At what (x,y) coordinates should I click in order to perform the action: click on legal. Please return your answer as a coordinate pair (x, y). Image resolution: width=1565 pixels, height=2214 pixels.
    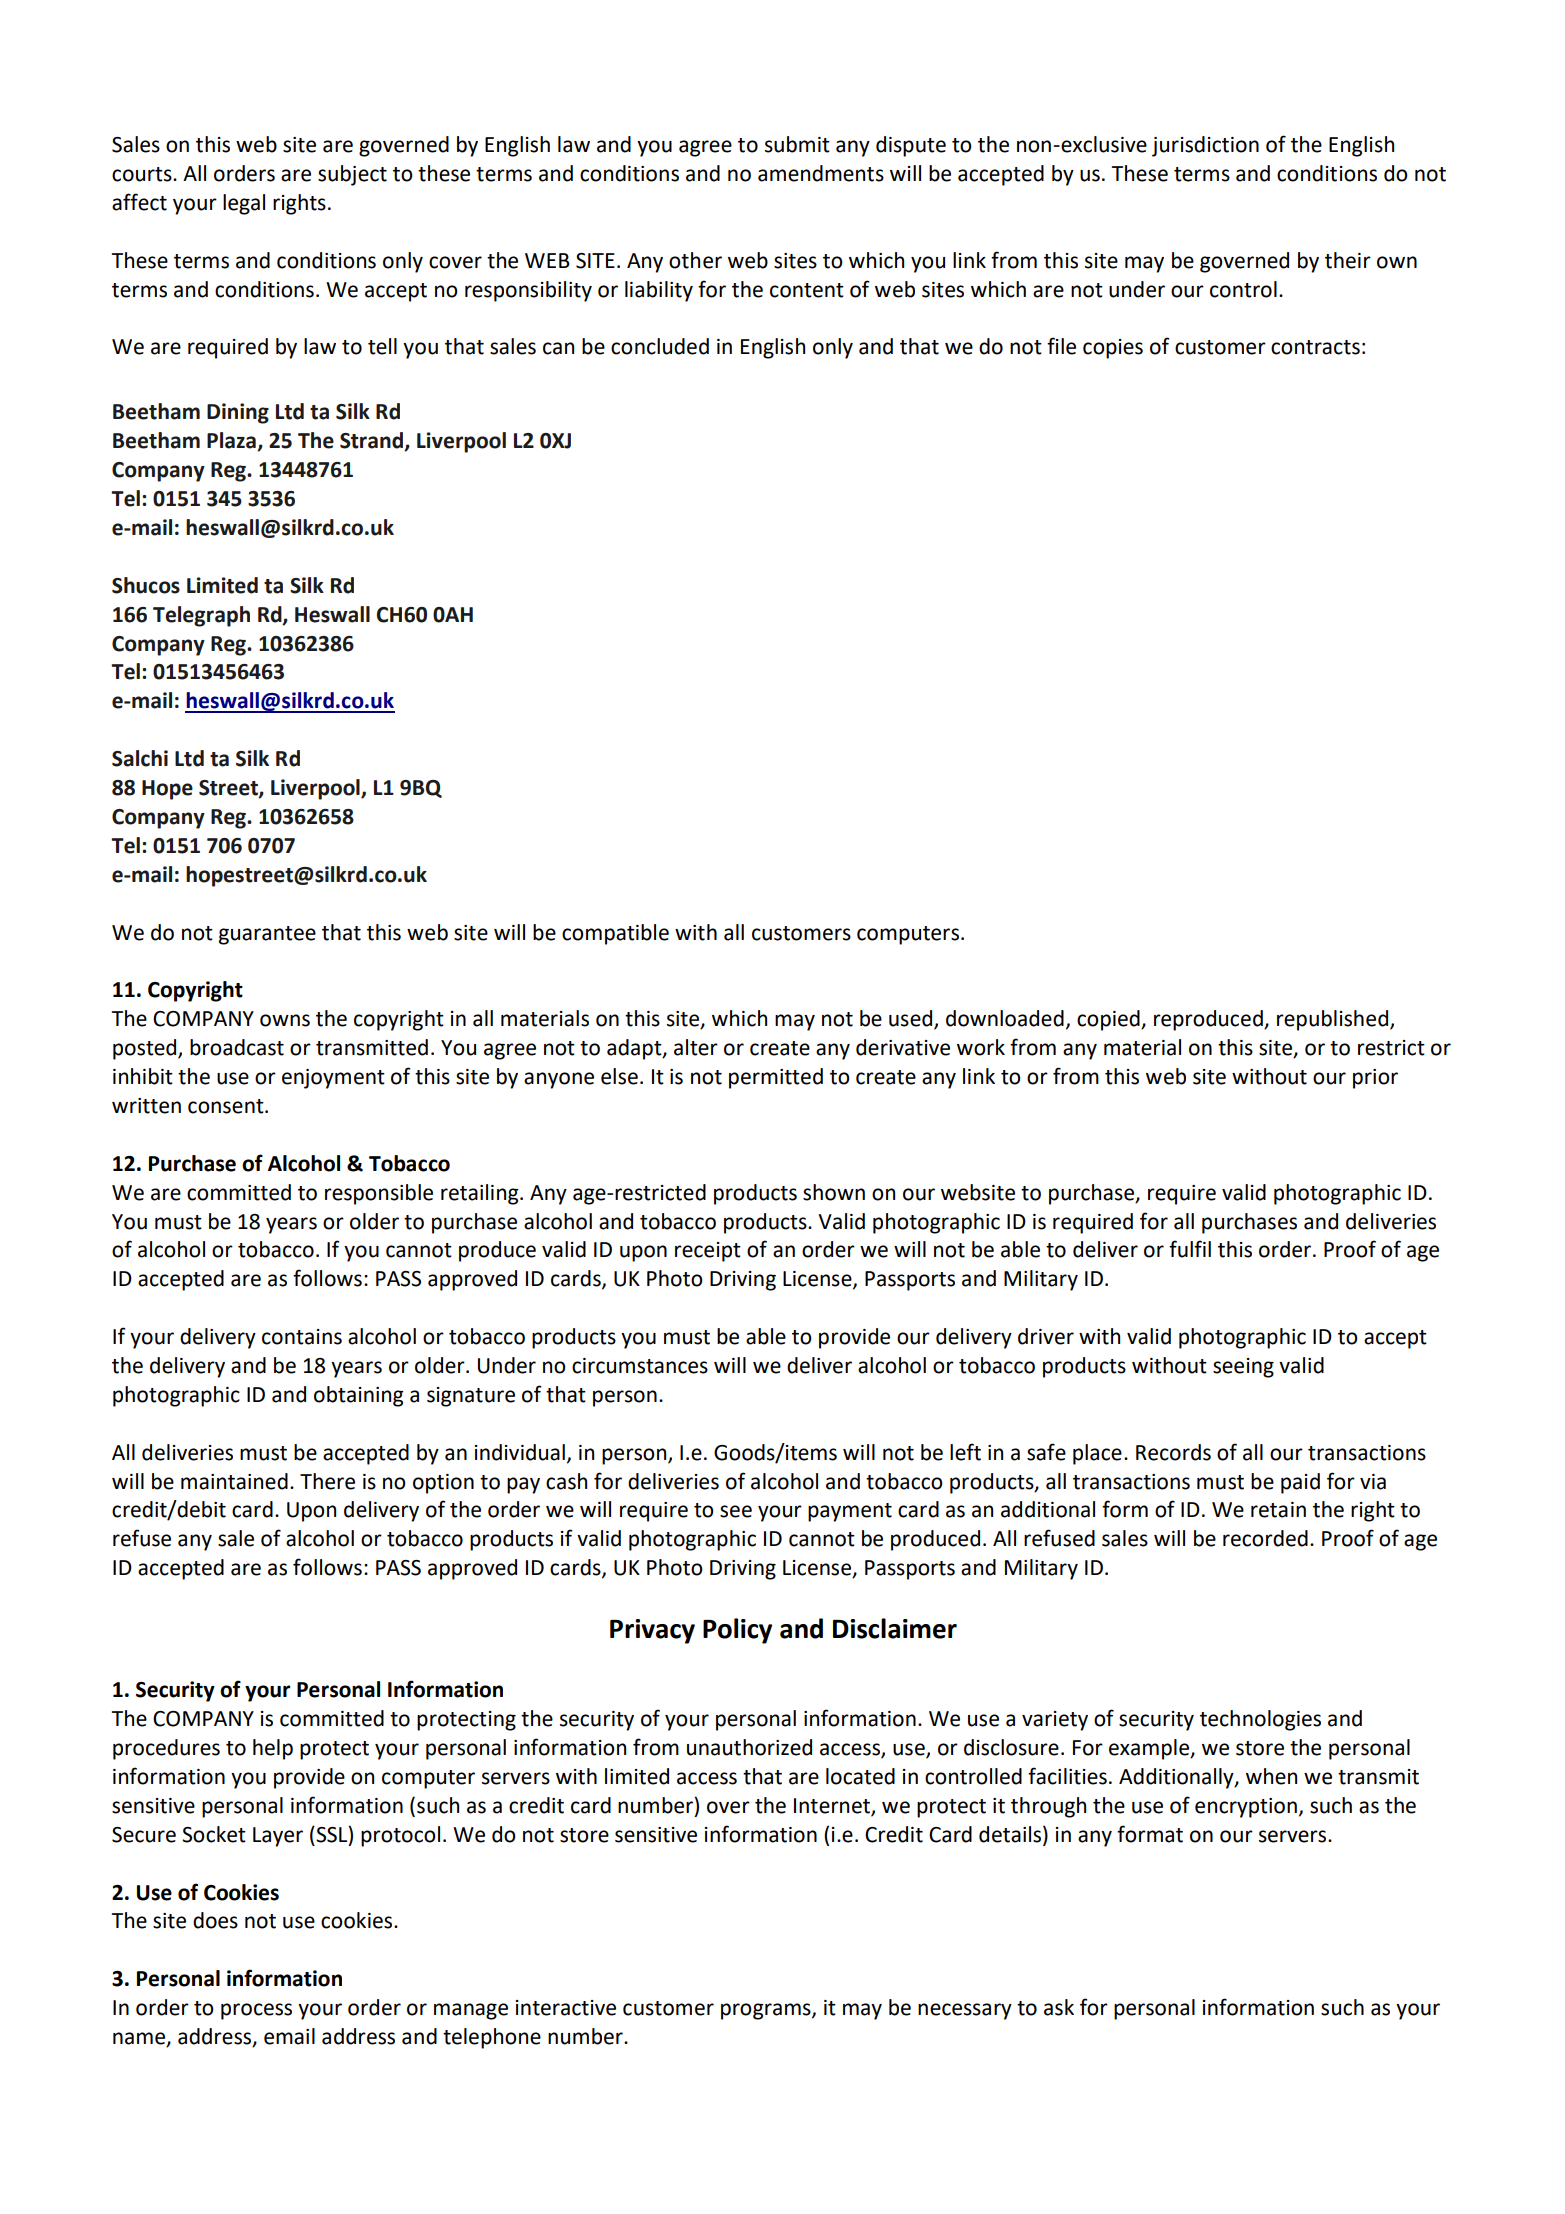
    Looking at the image, I should click on (244, 204).
